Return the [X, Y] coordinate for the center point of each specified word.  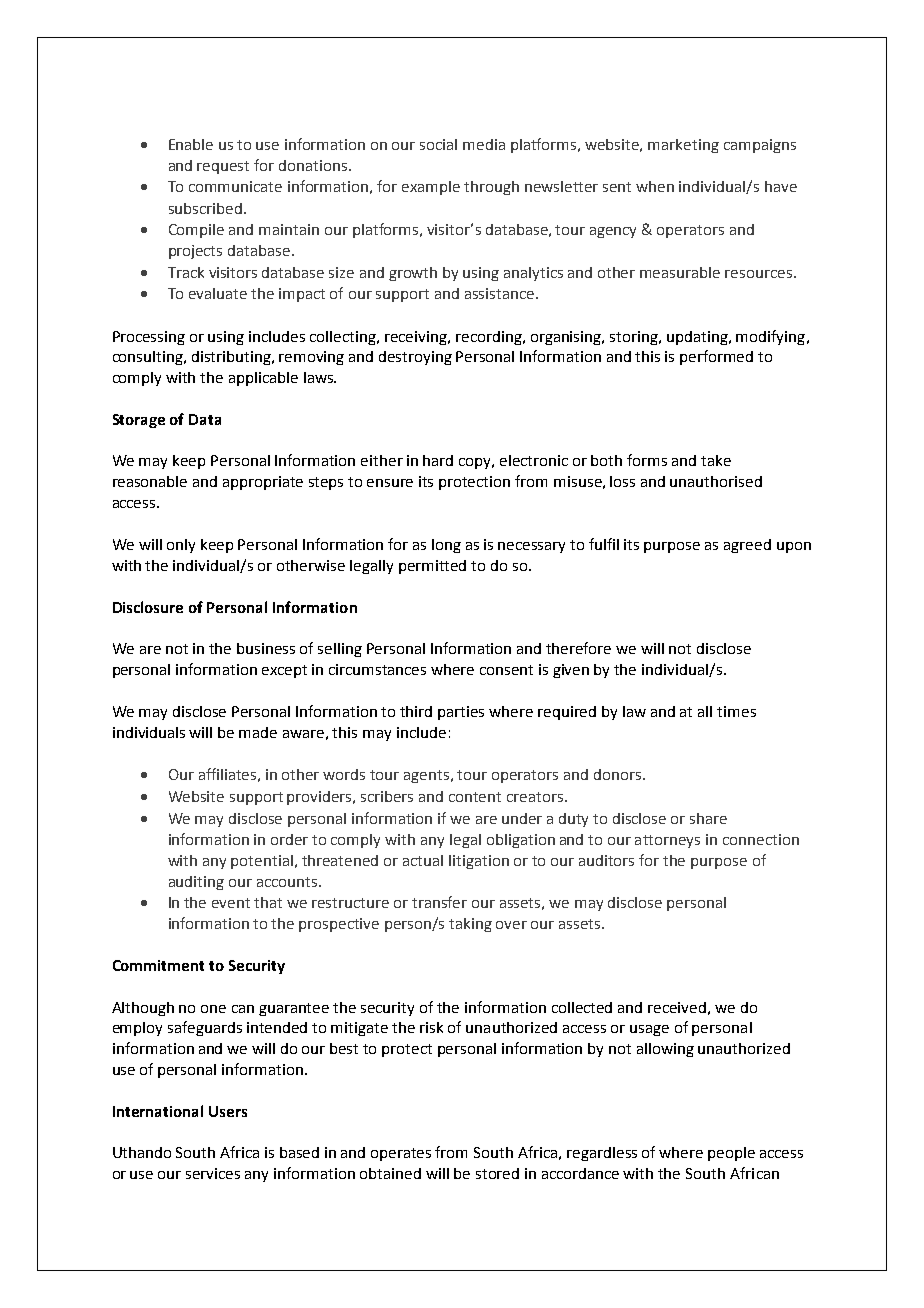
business [266, 648]
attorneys [667, 841]
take [716, 460]
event [231, 903]
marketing [683, 146]
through [491, 188]
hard [438, 460]
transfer [439, 902]
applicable [263, 379]
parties [461, 713]
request [223, 167]
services [213, 1173]
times [736, 711]
